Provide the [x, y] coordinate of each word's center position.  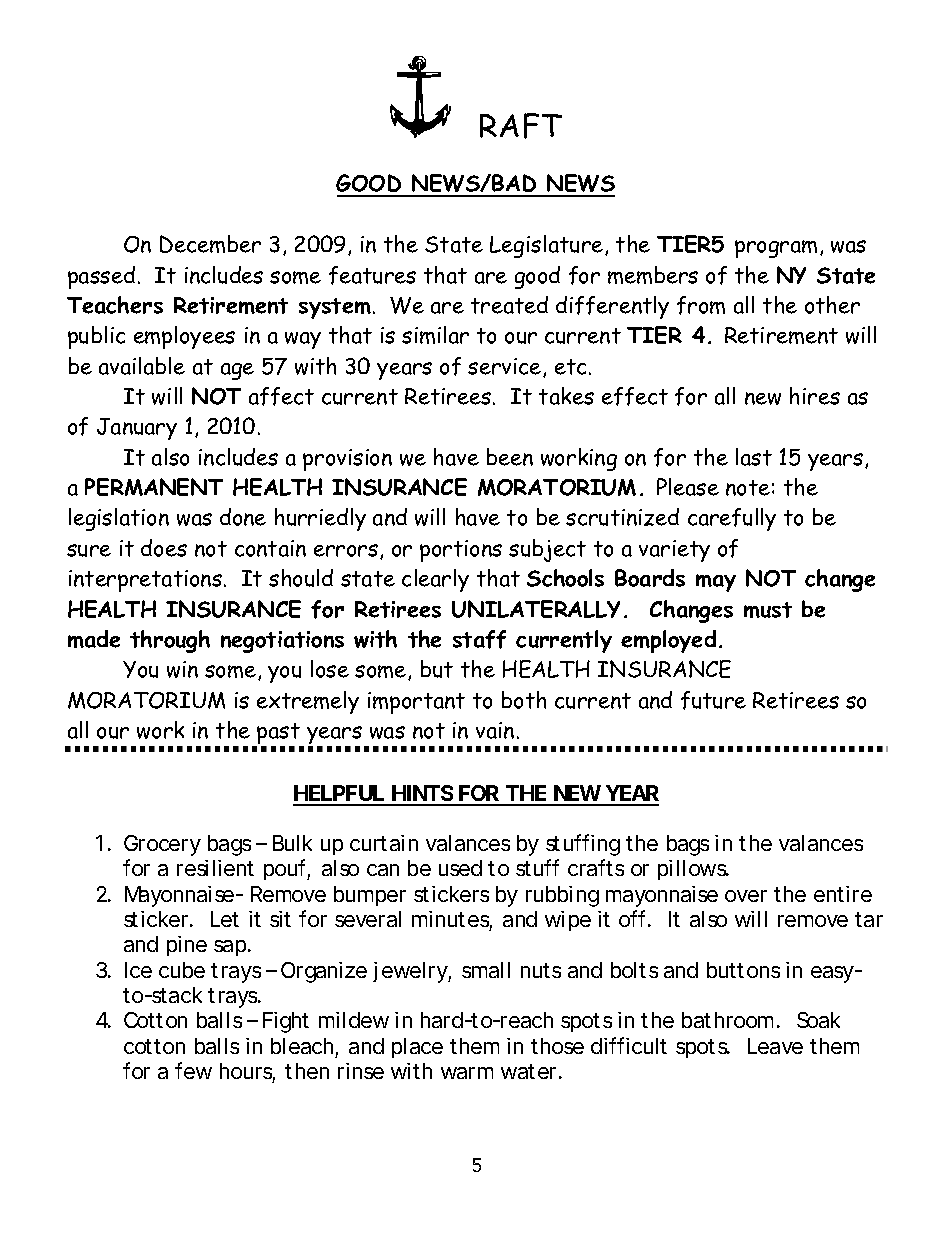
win [182, 669]
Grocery [162, 845]
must [768, 610]
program [776, 249]
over [746, 896]
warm [467, 1073]
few [193, 1070]
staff [479, 639]
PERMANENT [154, 487]
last [754, 457]
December [210, 244]
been [510, 457]
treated [509, 305]
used [460, 868]
